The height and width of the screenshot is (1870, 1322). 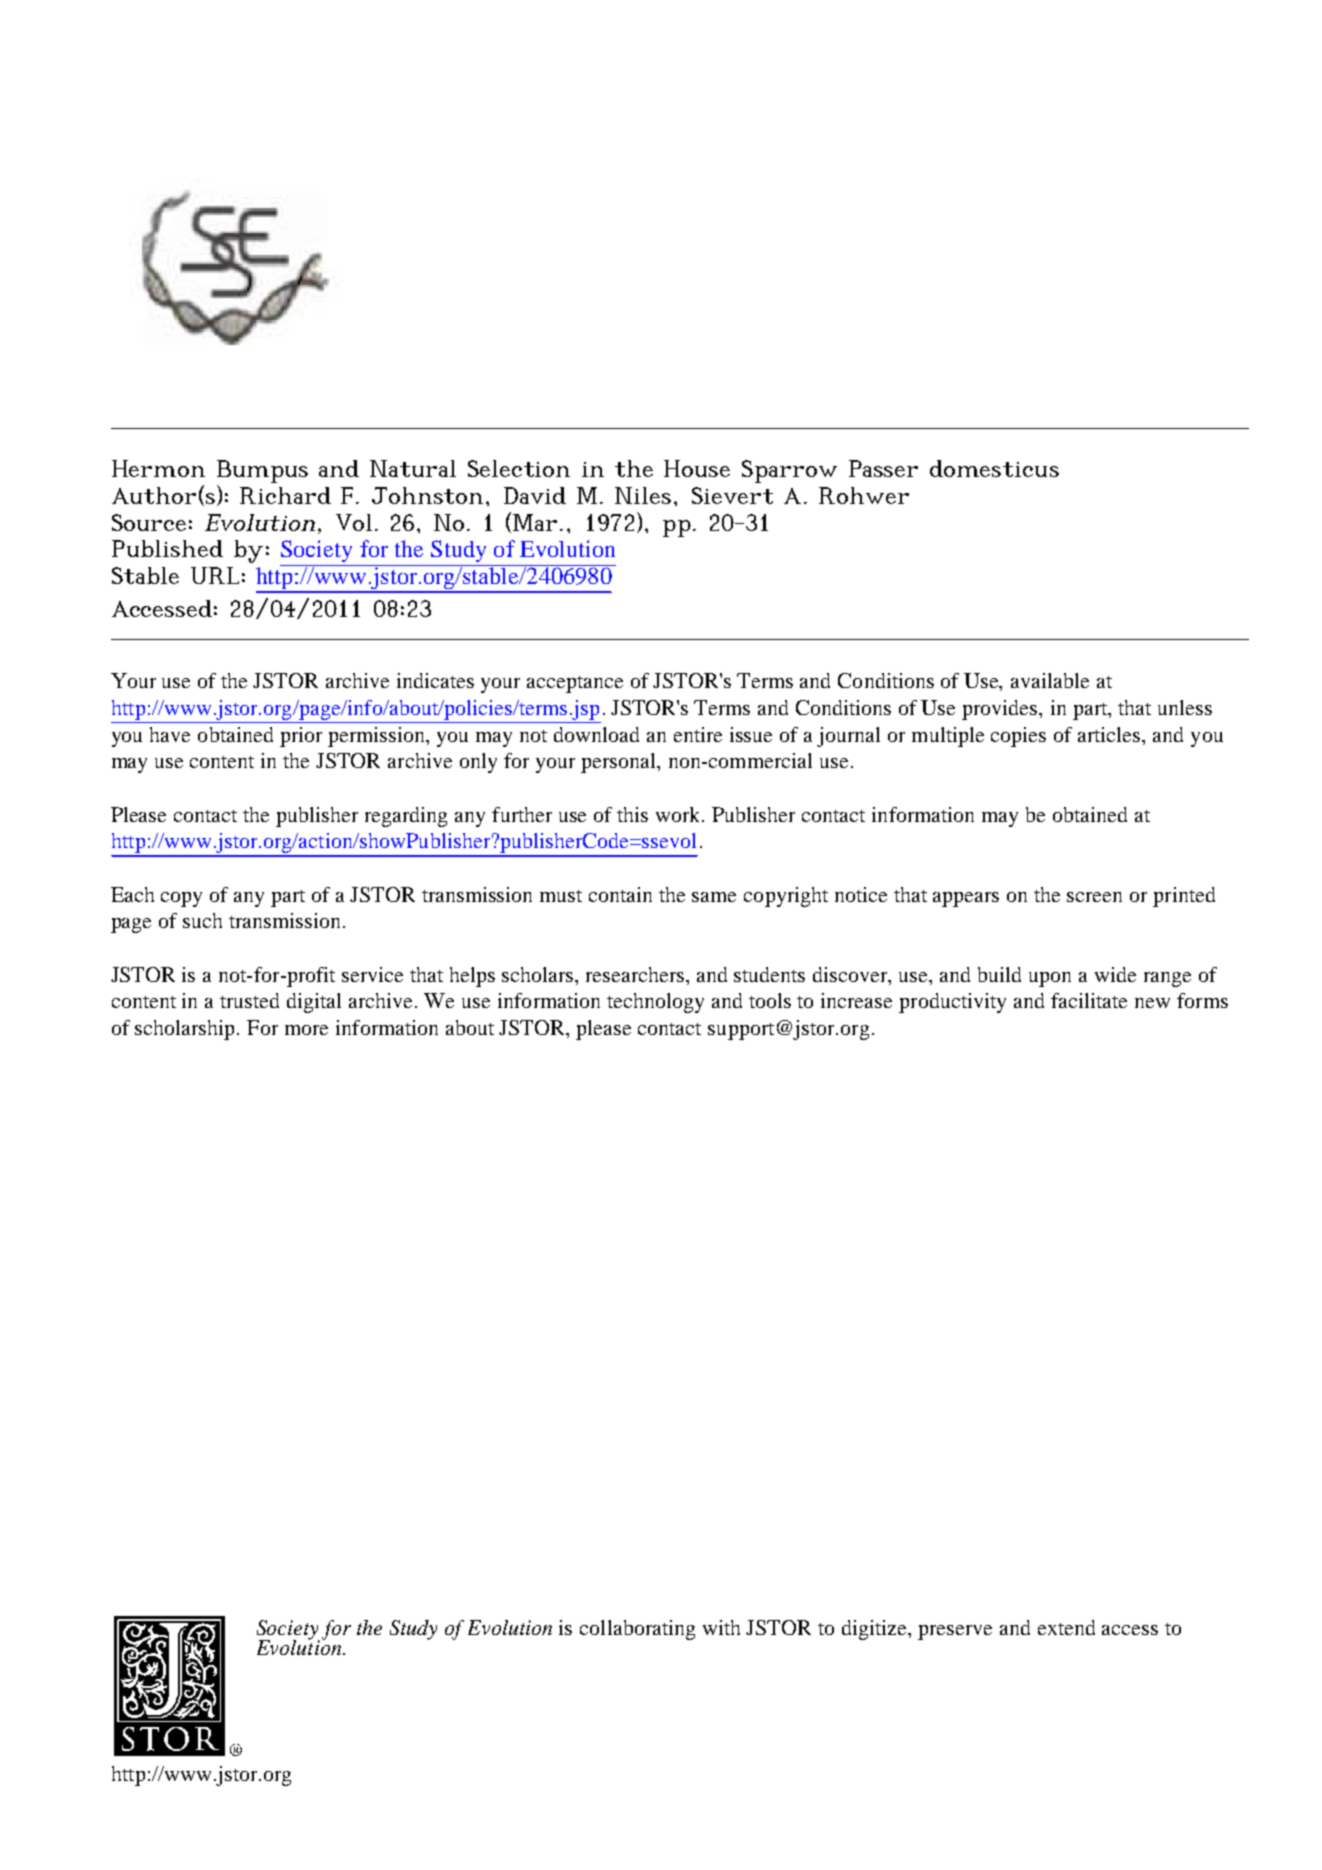 What do you see at coordinates (655, 1003) in the screenshot?
I see `technology` at bounding box center [655, 1003].
